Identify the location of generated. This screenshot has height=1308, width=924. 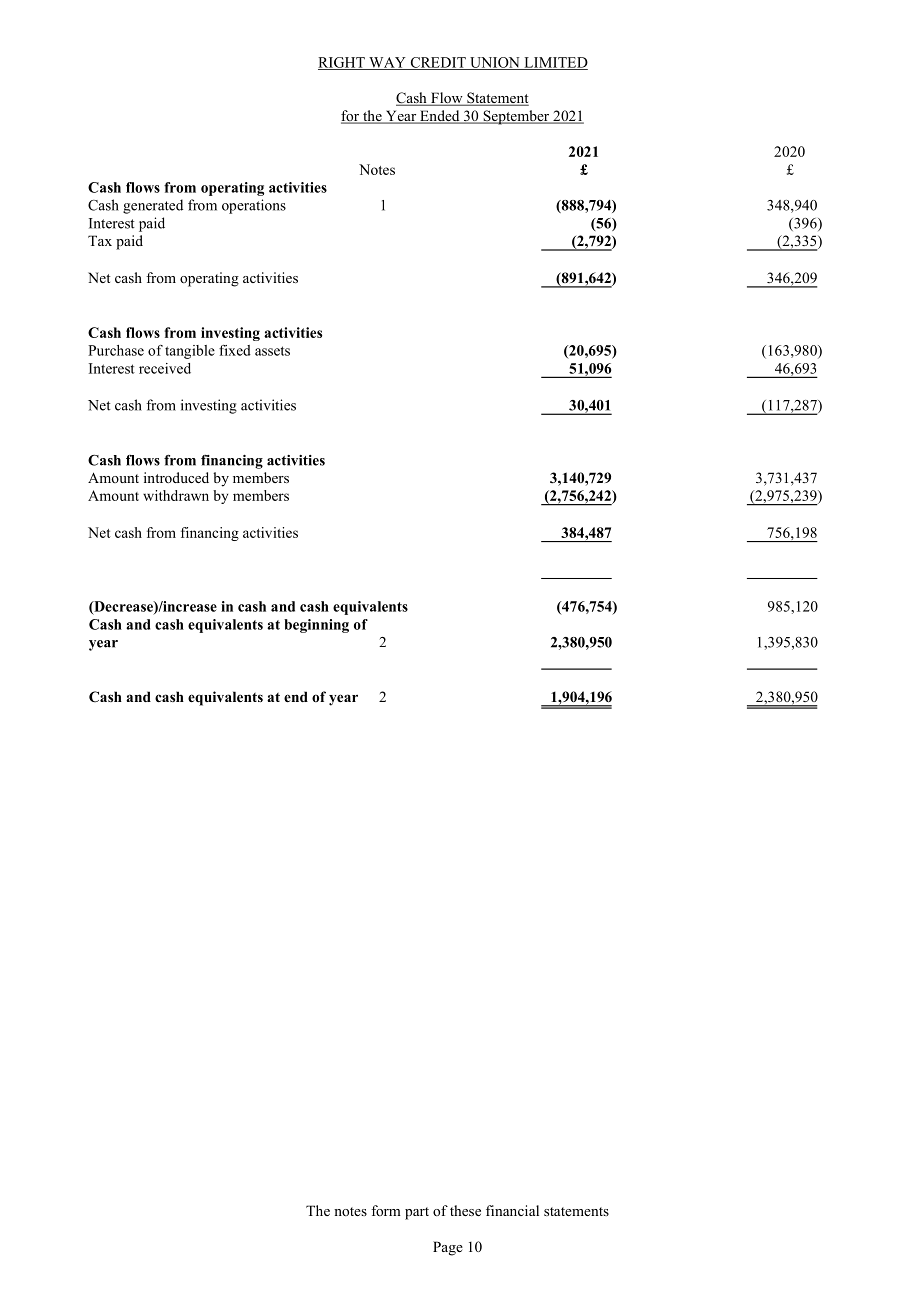
(153, 206).
